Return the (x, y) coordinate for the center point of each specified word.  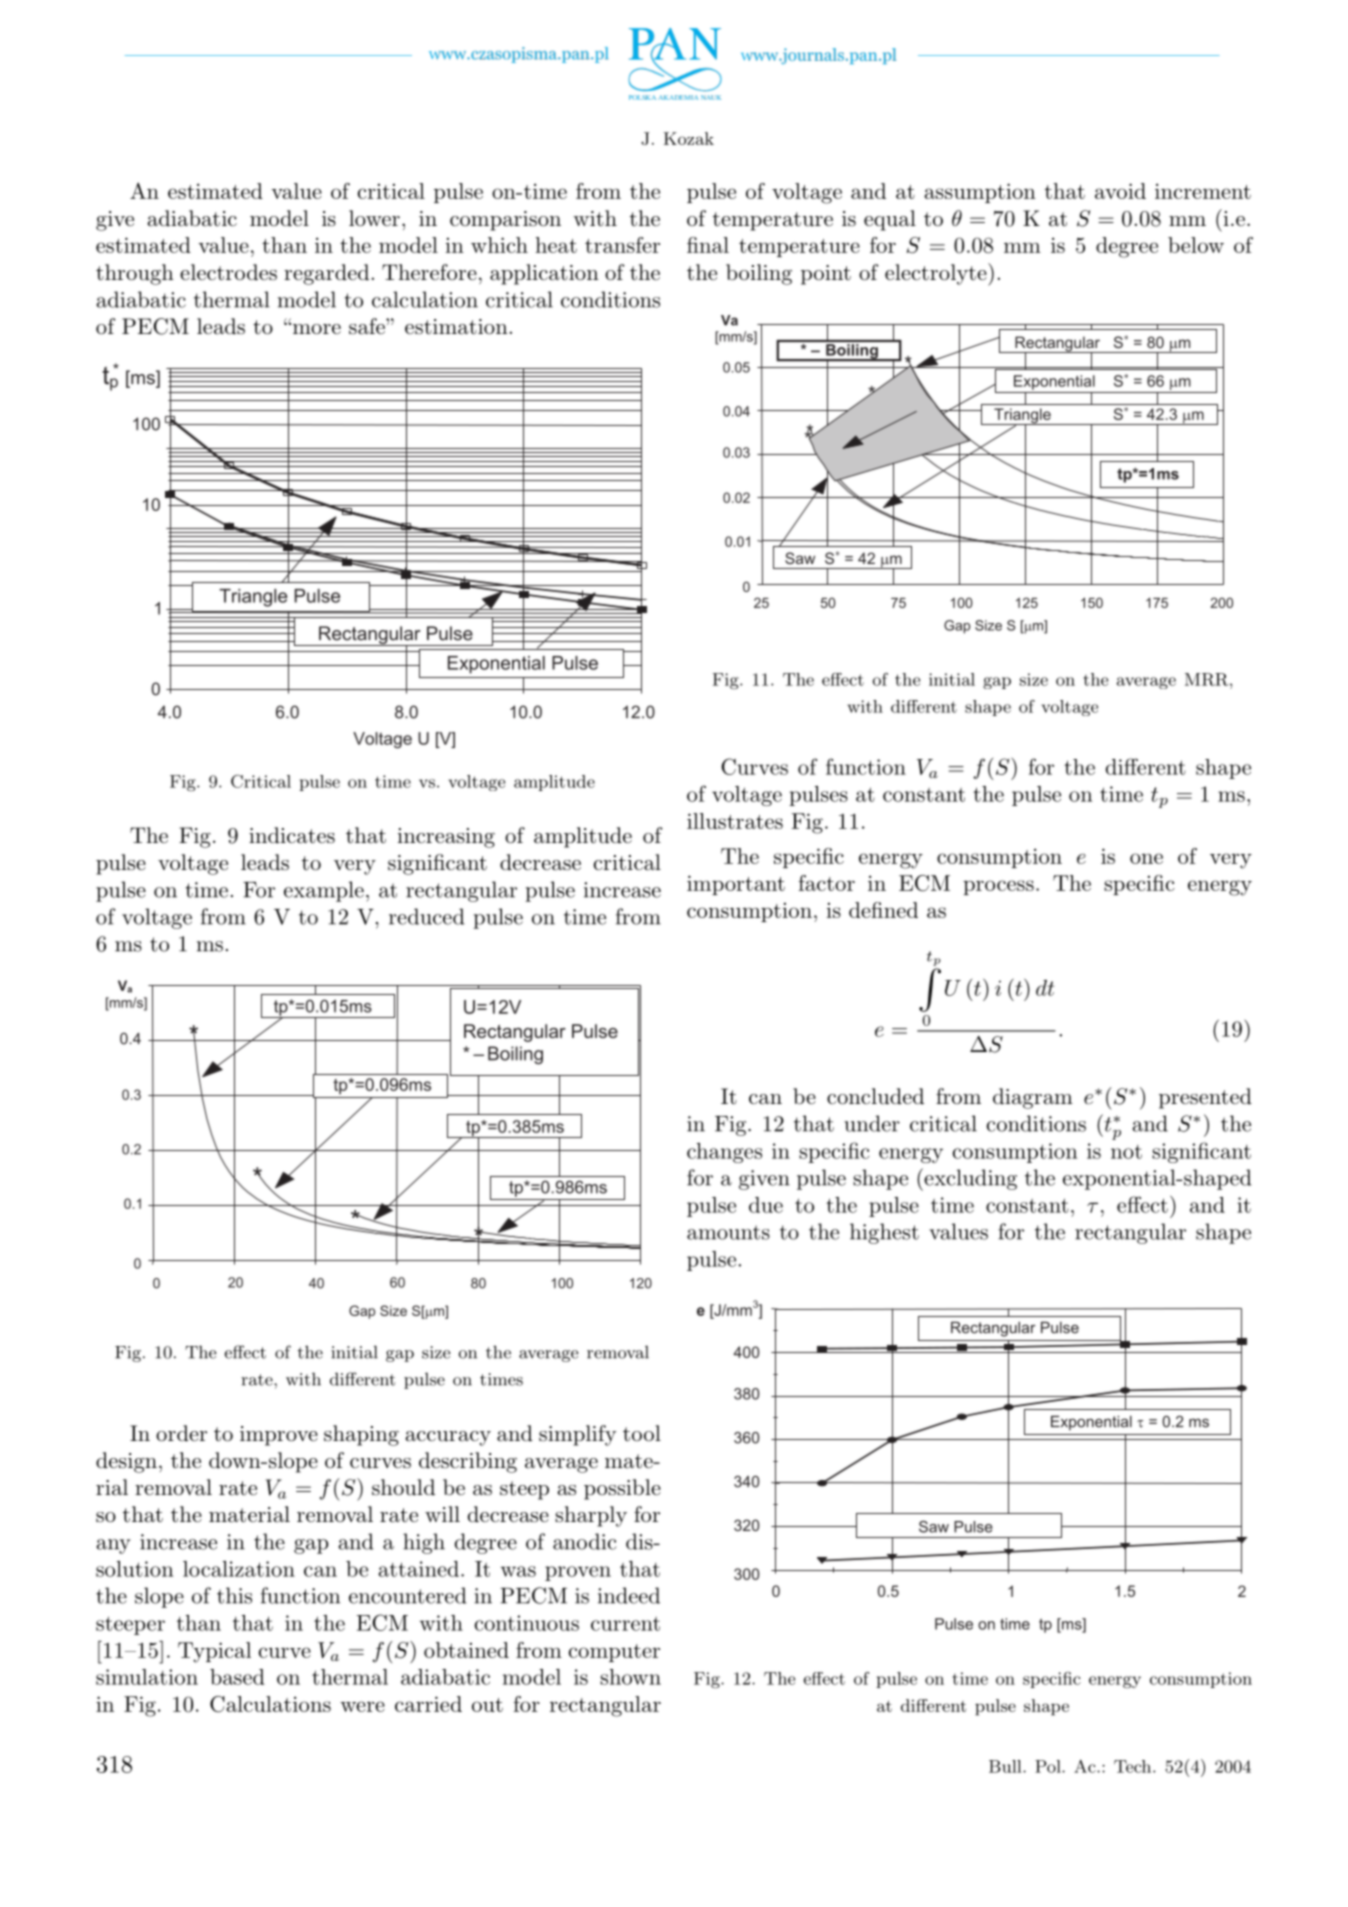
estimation (456, 327)
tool (642, 1433)
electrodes (228, 272)
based (237, 1677)
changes (724, 1153)
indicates (292, 835)
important (736, 885)
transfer (622, 245)
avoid (1120, 191)
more (315, 329)
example (324, 891)
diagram (1033, 1098)
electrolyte (937, 274)
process (998, 887)
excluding (969, 1179)
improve (279, 1436)
